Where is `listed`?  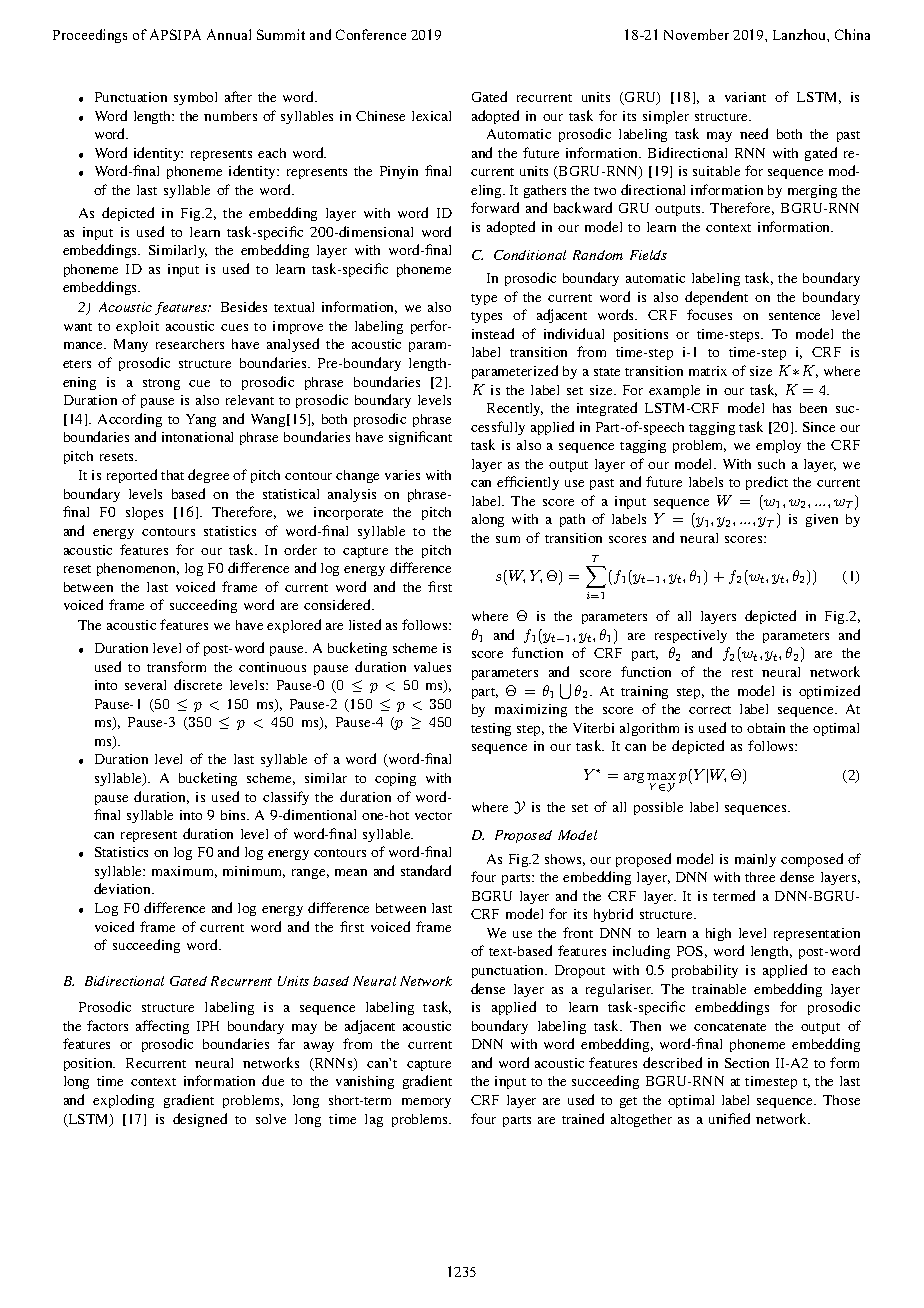 listed is located at coordinates (365, 624).
